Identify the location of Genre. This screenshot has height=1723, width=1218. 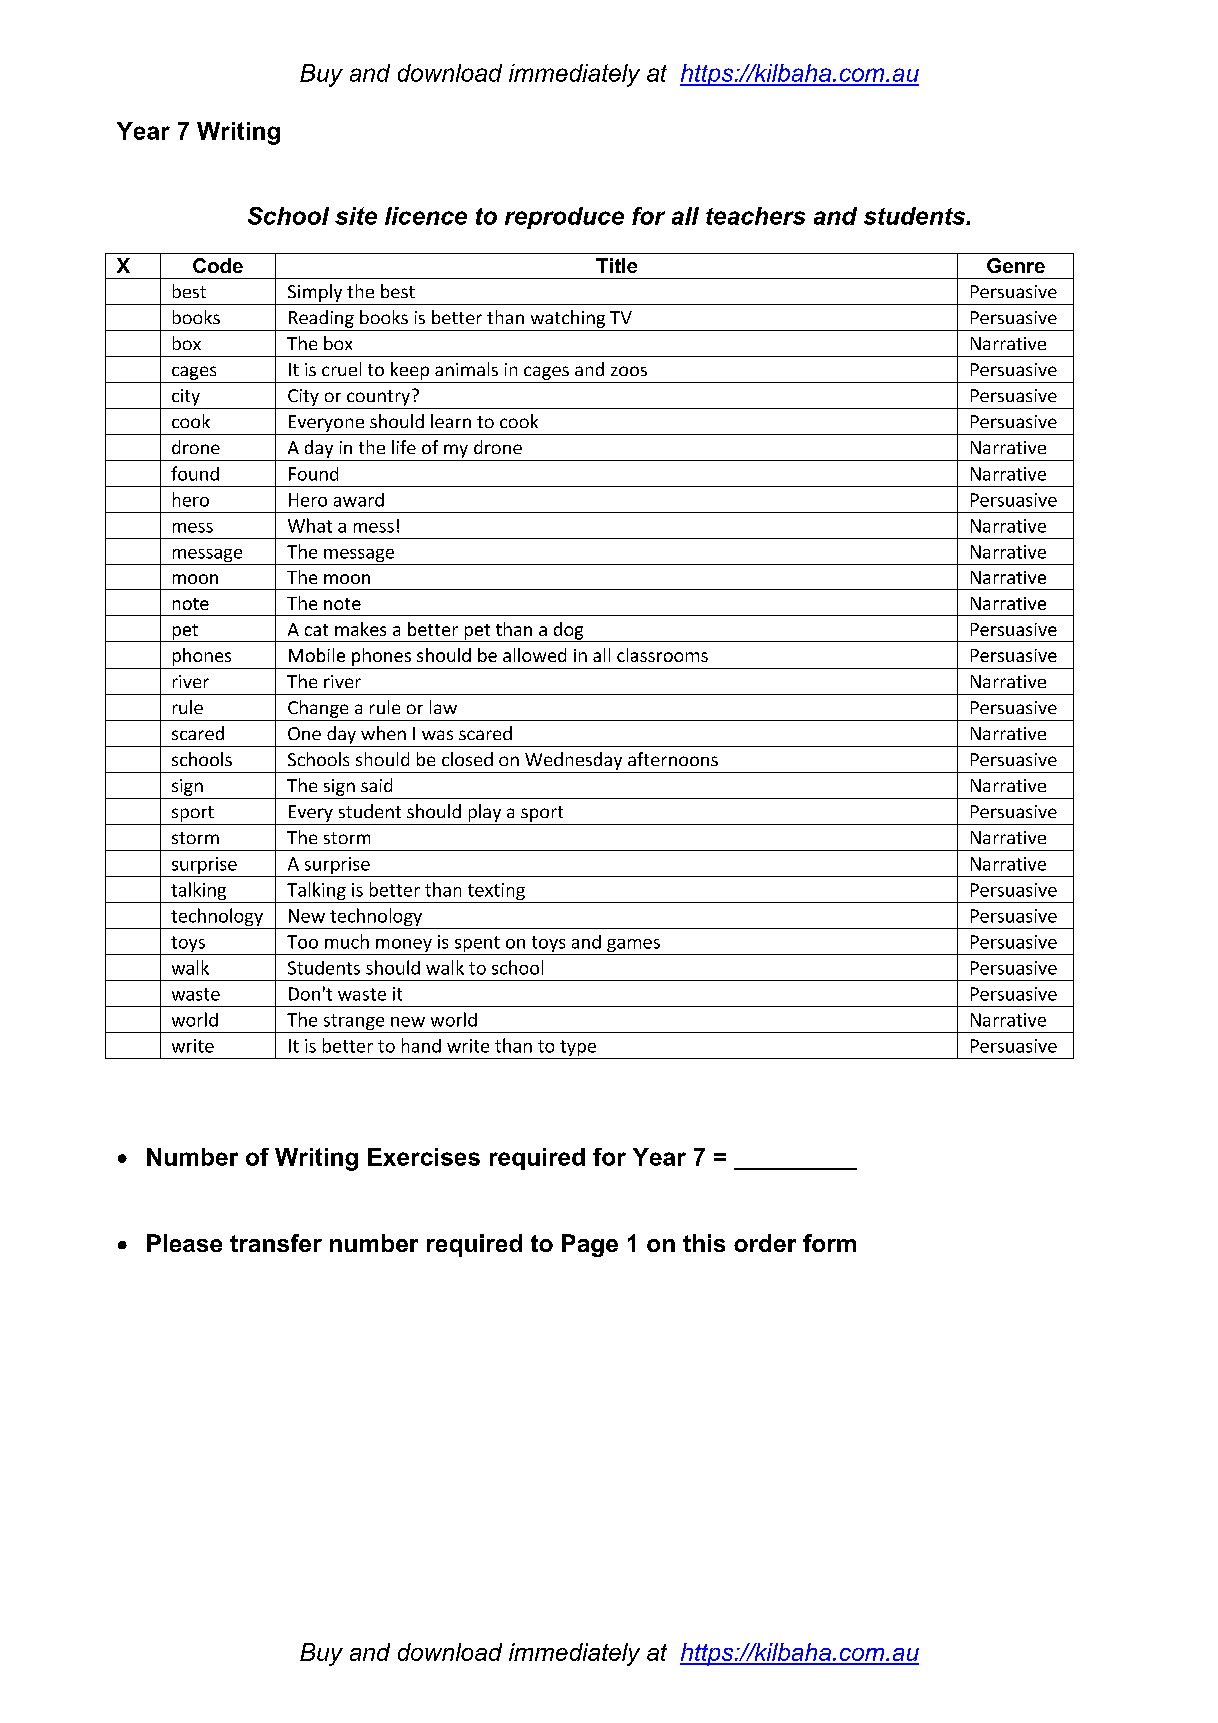
(1016, 265).
